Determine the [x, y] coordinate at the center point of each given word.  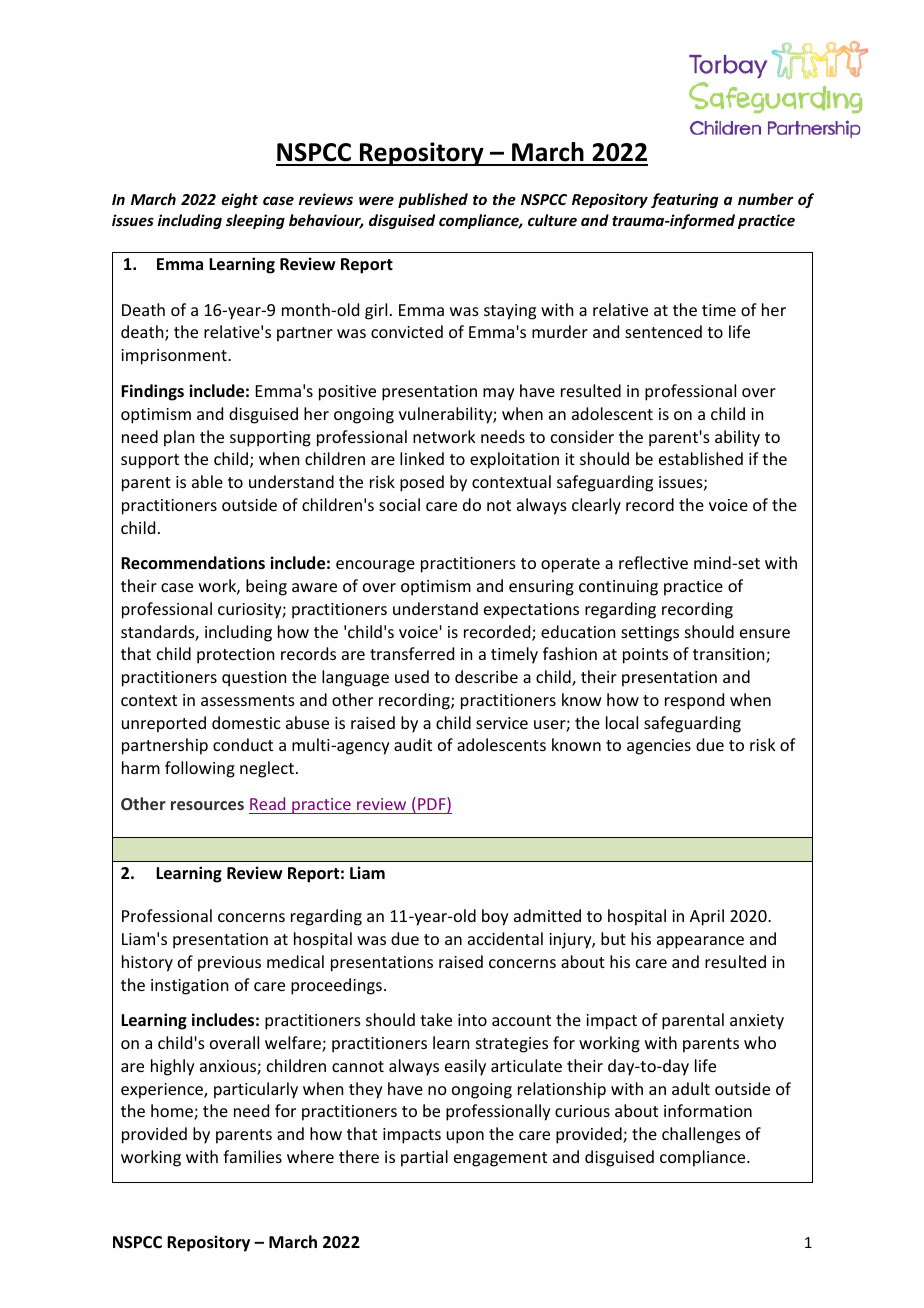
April [707, 917]
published [433, 200]
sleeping [255, 221]
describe [486, 676]
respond [694, 701]
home [173, 1112]
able [207, 481]
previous [229, 964]
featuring [684, 200]
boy [495, 917]
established [701, 458]
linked [422, 458]
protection [235, 656]
